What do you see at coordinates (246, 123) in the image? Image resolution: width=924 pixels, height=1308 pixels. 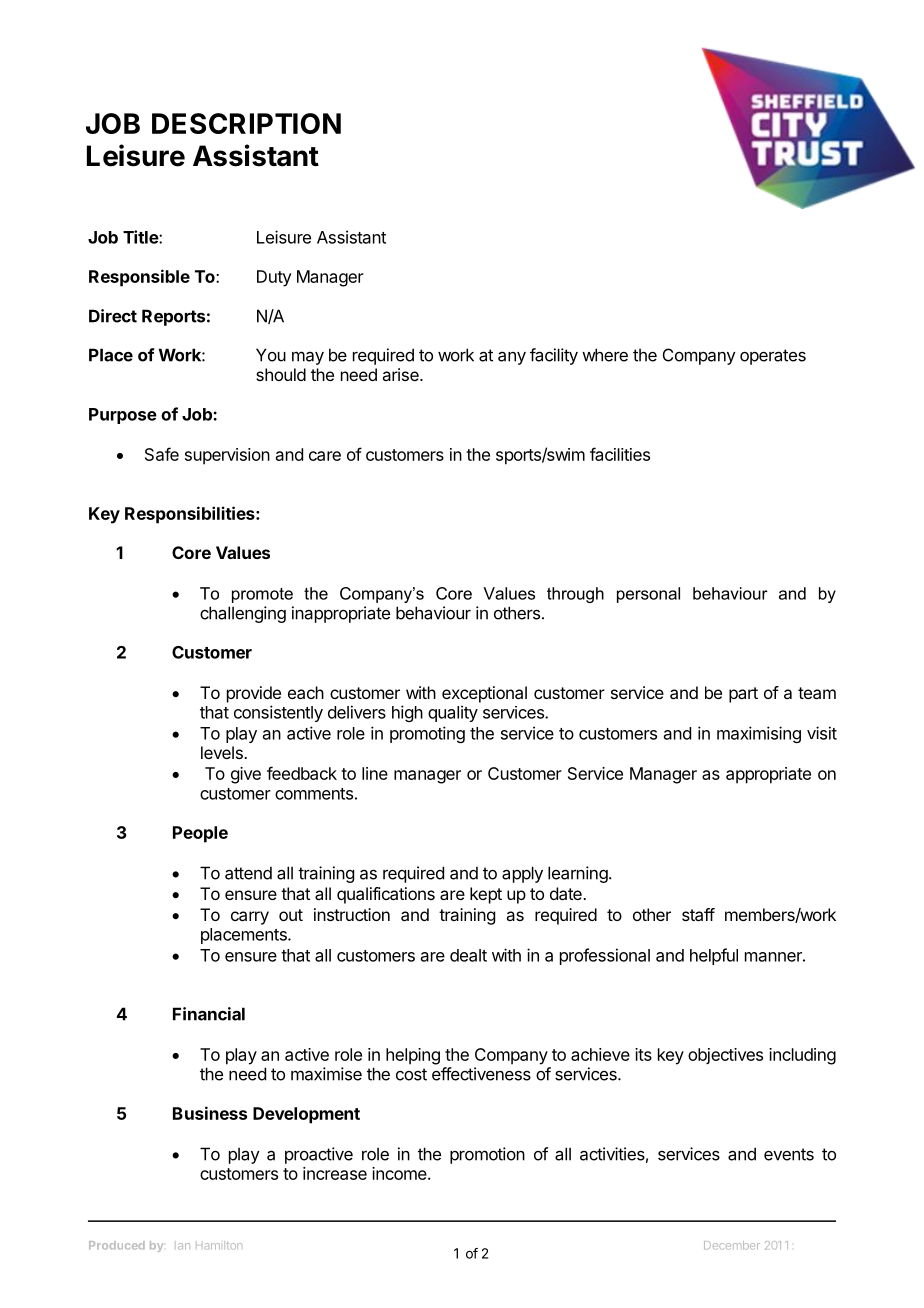 I see `DESCRIPTION` at bounding box center [246, 123].
